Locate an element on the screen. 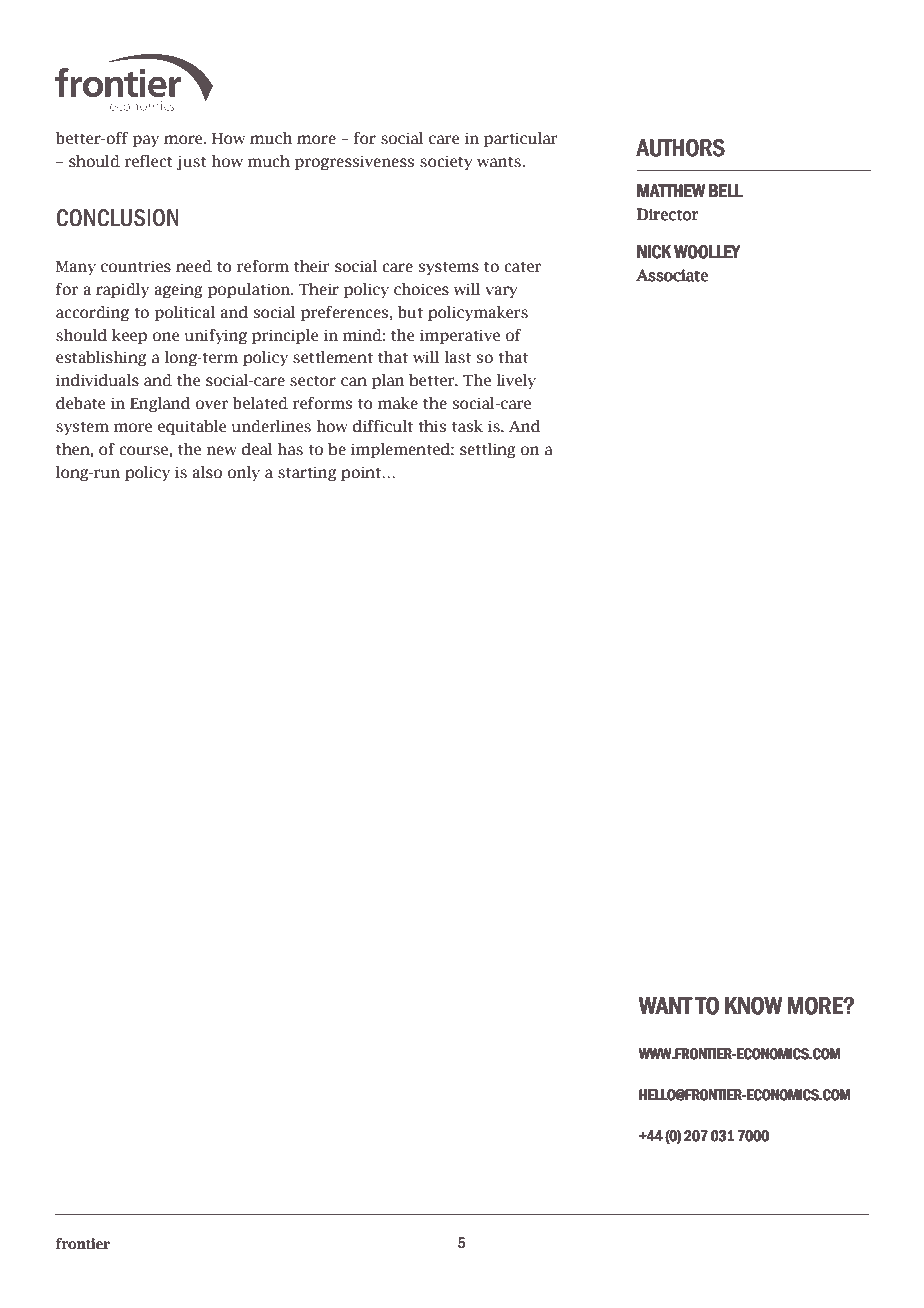 The width and height of the screenshot is (924, 1308). settling is located at coordinates (488, 450).
